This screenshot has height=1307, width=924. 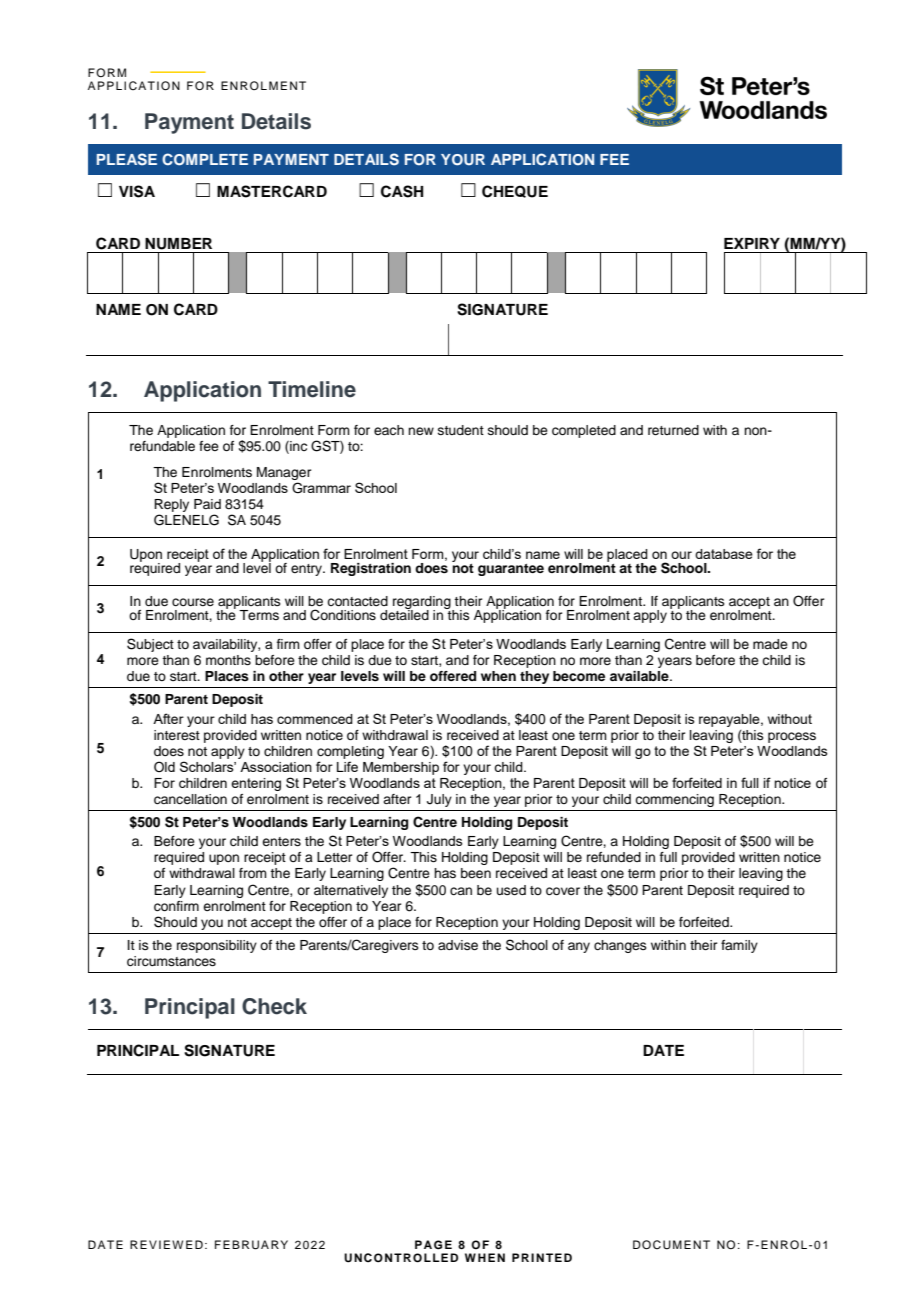 I want to click on returned, so click(x=673, y=430).
